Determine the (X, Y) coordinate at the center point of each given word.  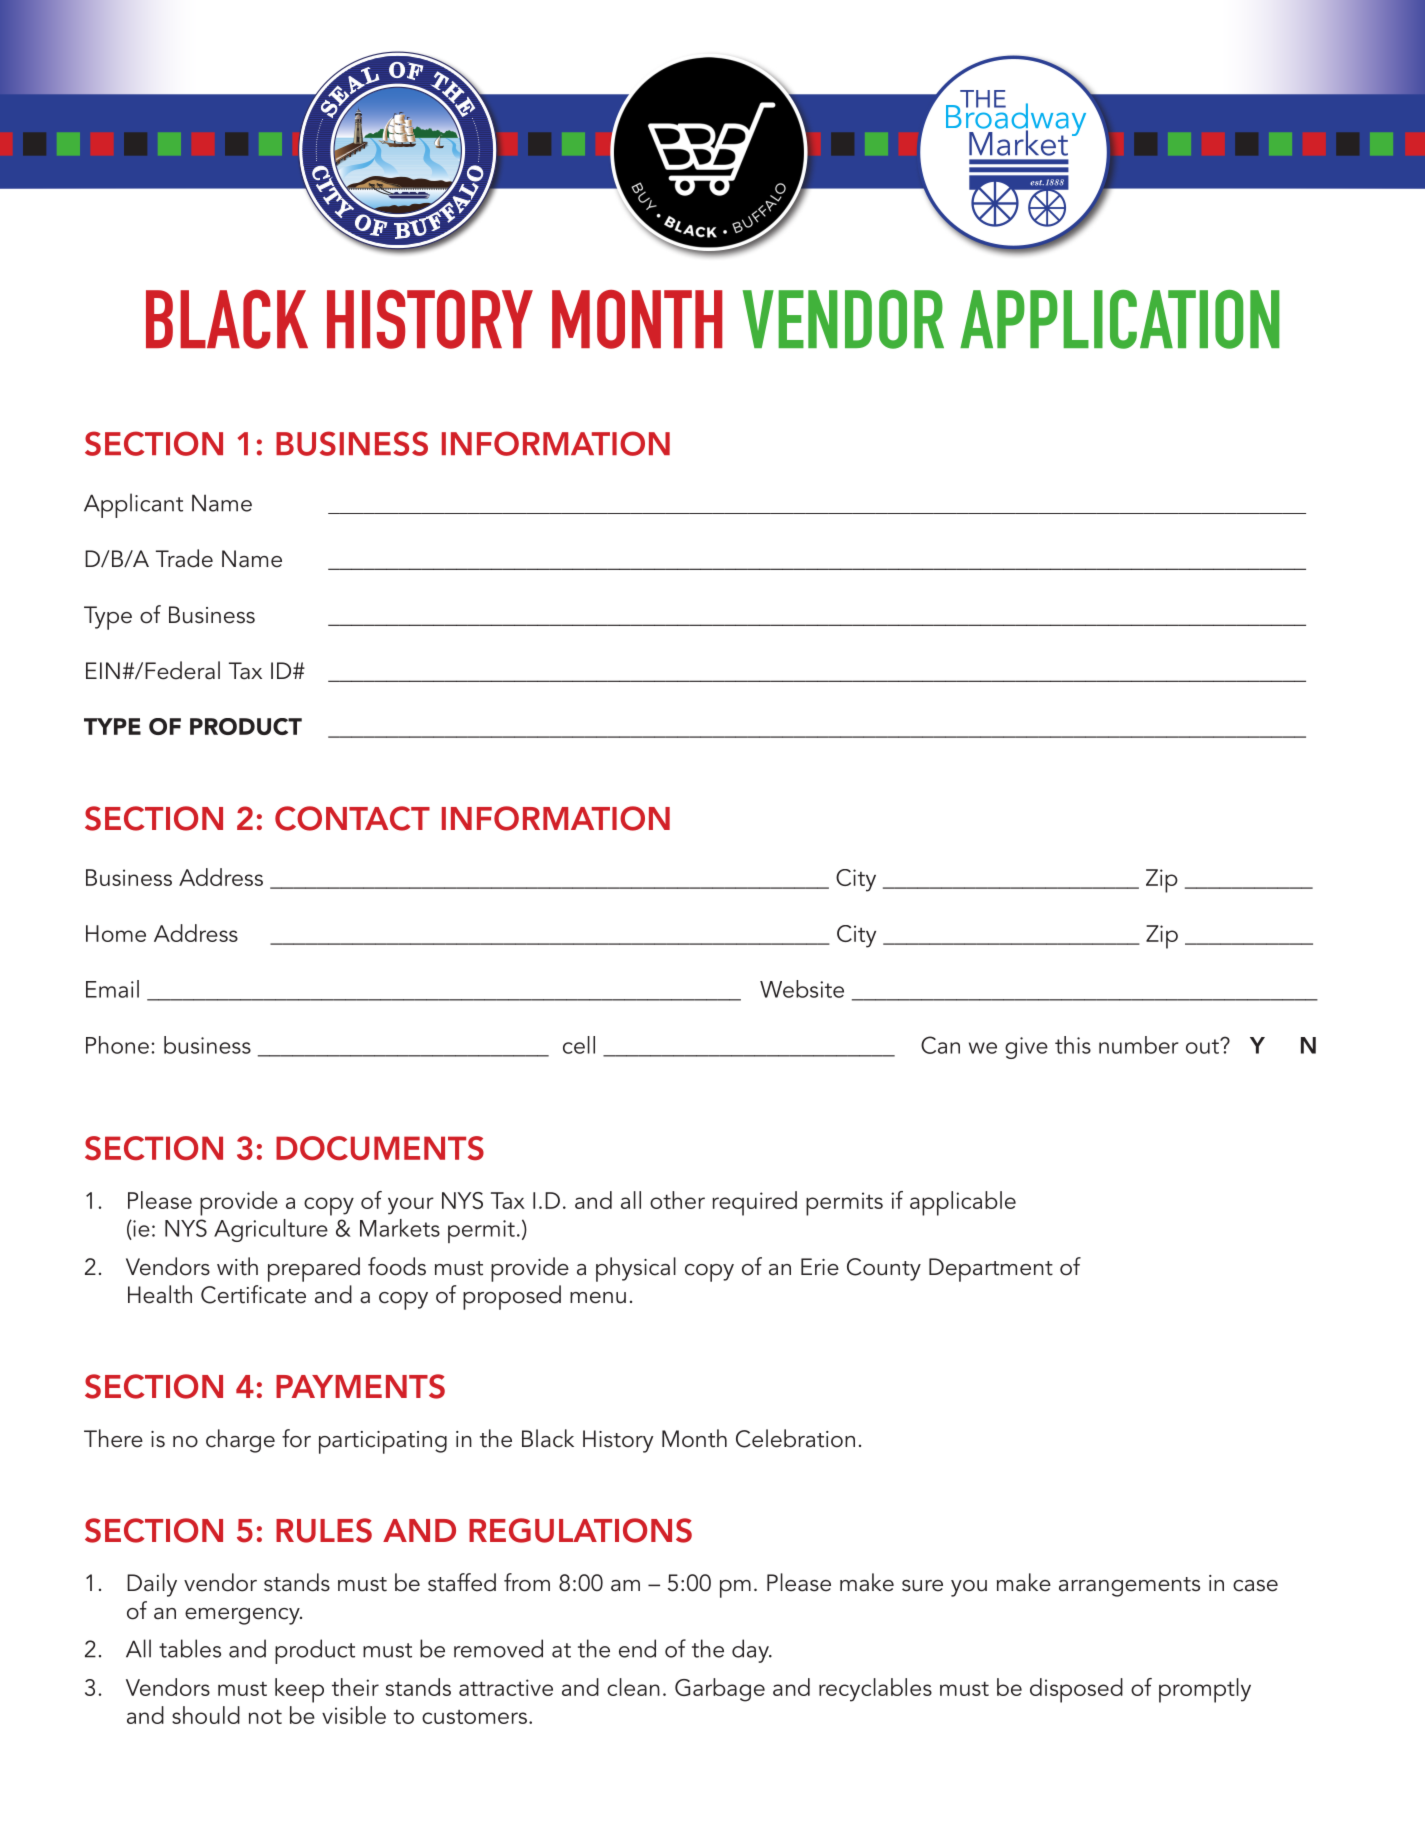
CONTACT (352, 818)
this (1073, 1045)
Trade (184, 558)
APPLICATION (1120, 319)
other (677, 1200)
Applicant (133, 505)
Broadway (1016, 119)
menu (598, 1298)
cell (579, 1045)
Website (802, 989)
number (1139, 1045)
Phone (117, 1045)
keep (299, 1690)
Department (991, 1270)
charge (240, 1441)
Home (116, 933)
